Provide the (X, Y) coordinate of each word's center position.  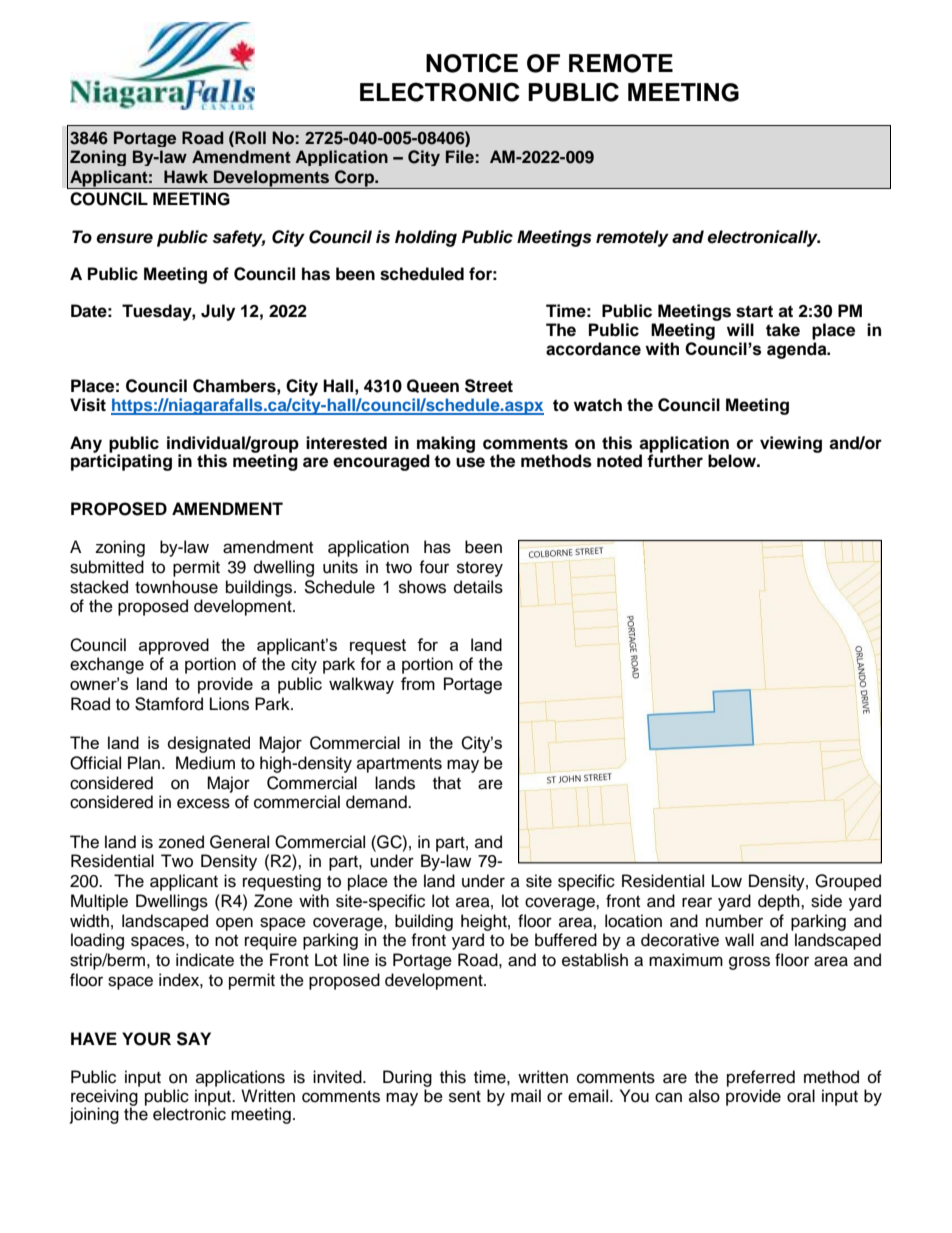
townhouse (176, 587)
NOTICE (472, 63)
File (460, 157)
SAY (194, 1039)
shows (422, 587)
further (675, 460)
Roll (249, 138)
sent (465, 1097)
